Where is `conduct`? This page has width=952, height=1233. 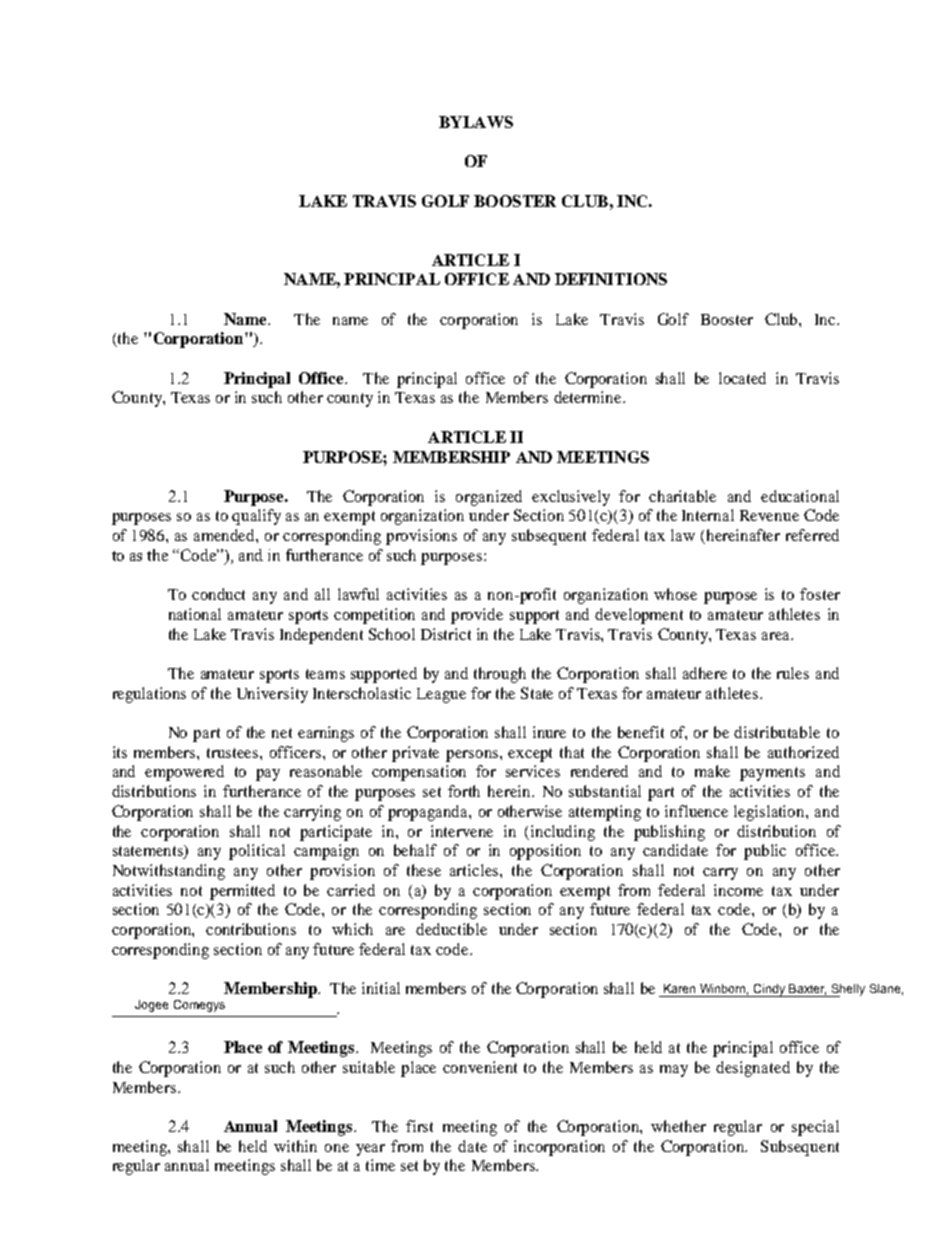 conduct is located at coordinates (218, 594).
